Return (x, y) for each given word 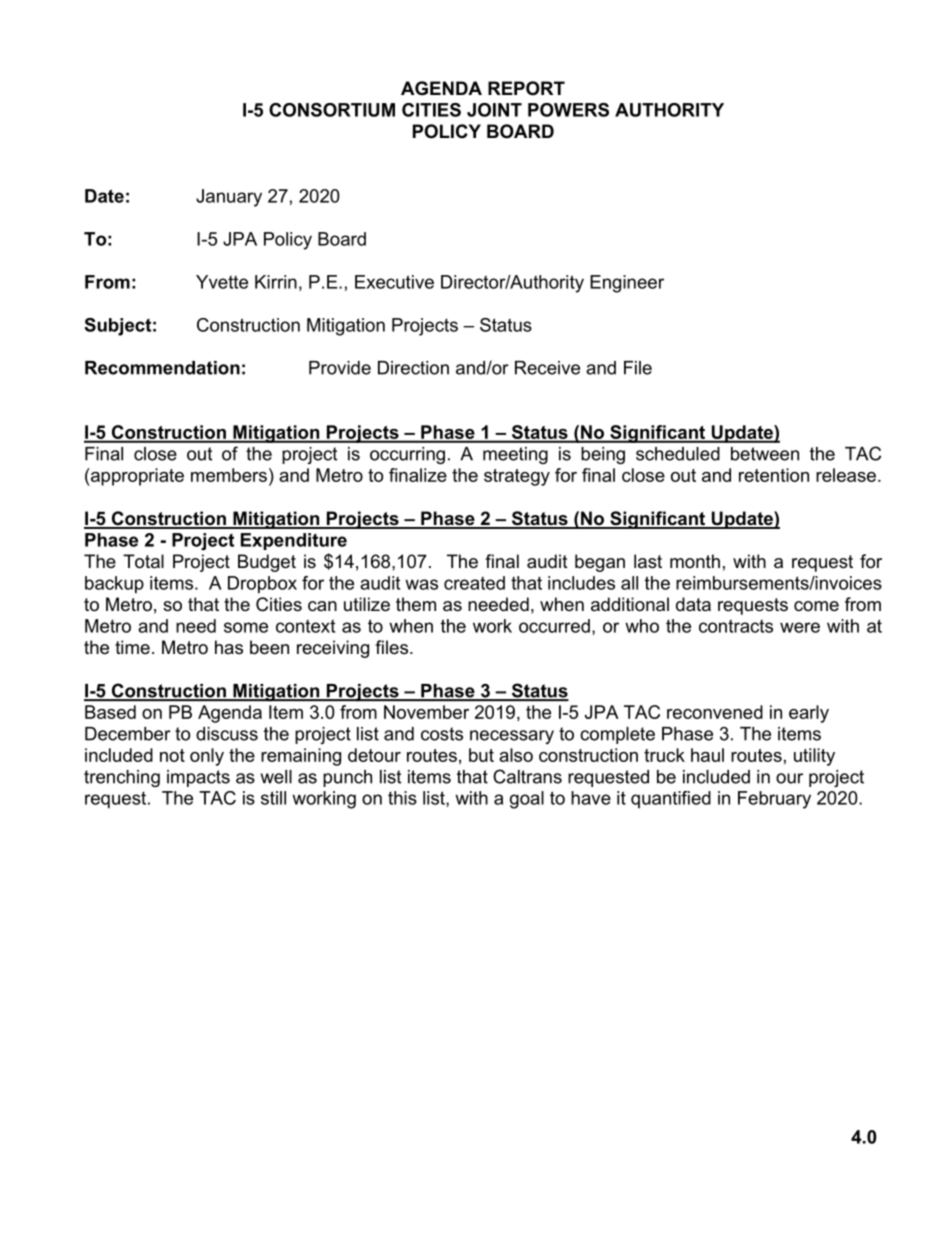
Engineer (627, 284)
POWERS (568, 110)
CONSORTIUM (332, 110)
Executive (394, 282)
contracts (736, 626)
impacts (198, 778)
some (246, 627)
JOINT (494, 110)
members (229, 475)
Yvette (222, 282)
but (481, 755)
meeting (515, 455)
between (765, 454)
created (474, 583)
